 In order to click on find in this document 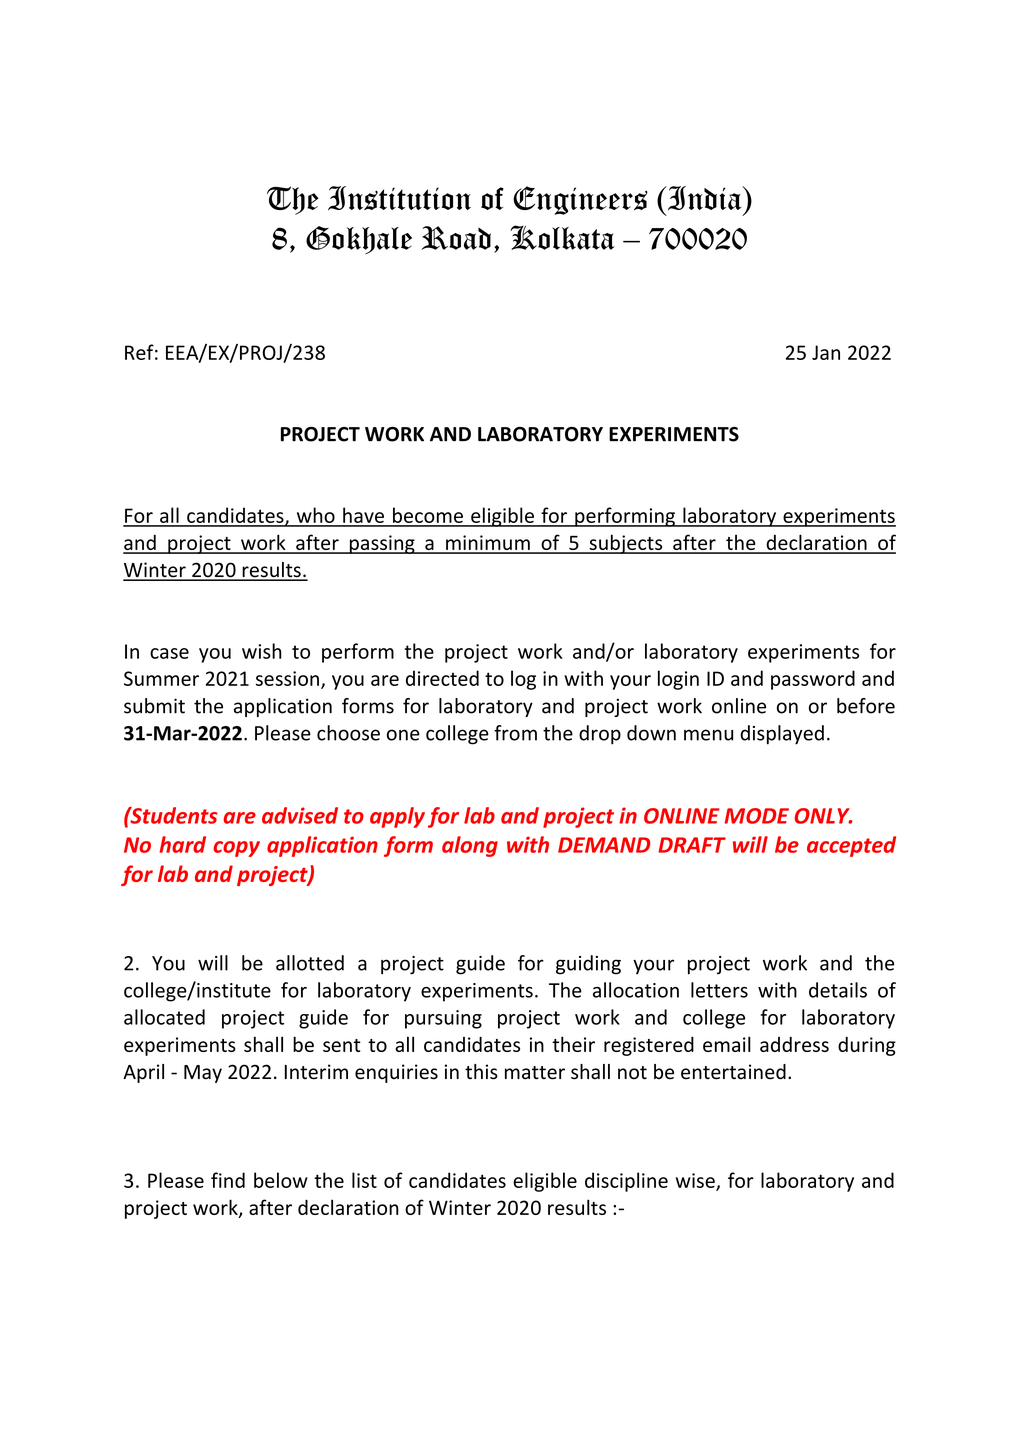, I will do `click(228, 1180)`.
